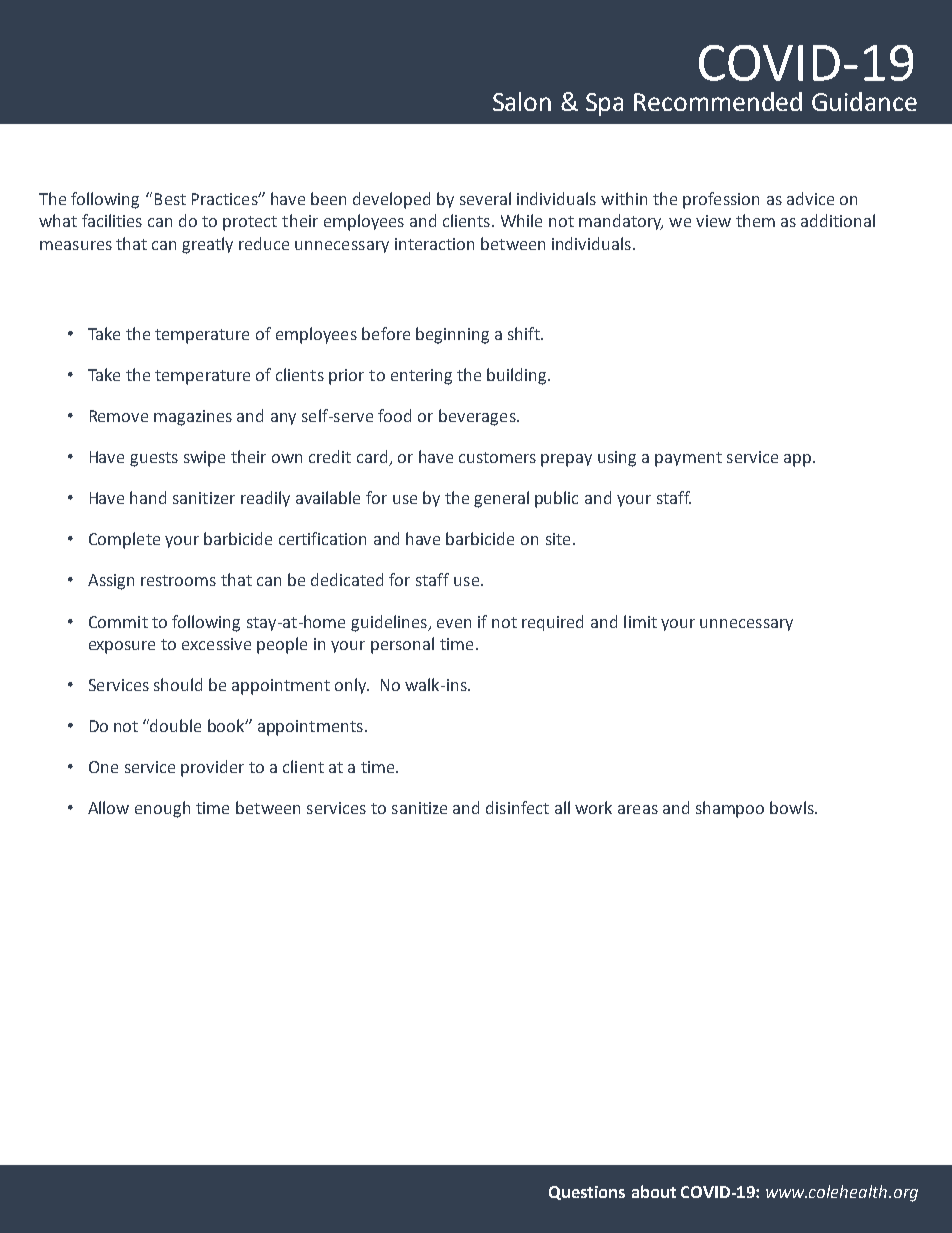  What do you see at coordinates (793, 807) in the document?
I see `bowls` at bounding box center [793, 807].
